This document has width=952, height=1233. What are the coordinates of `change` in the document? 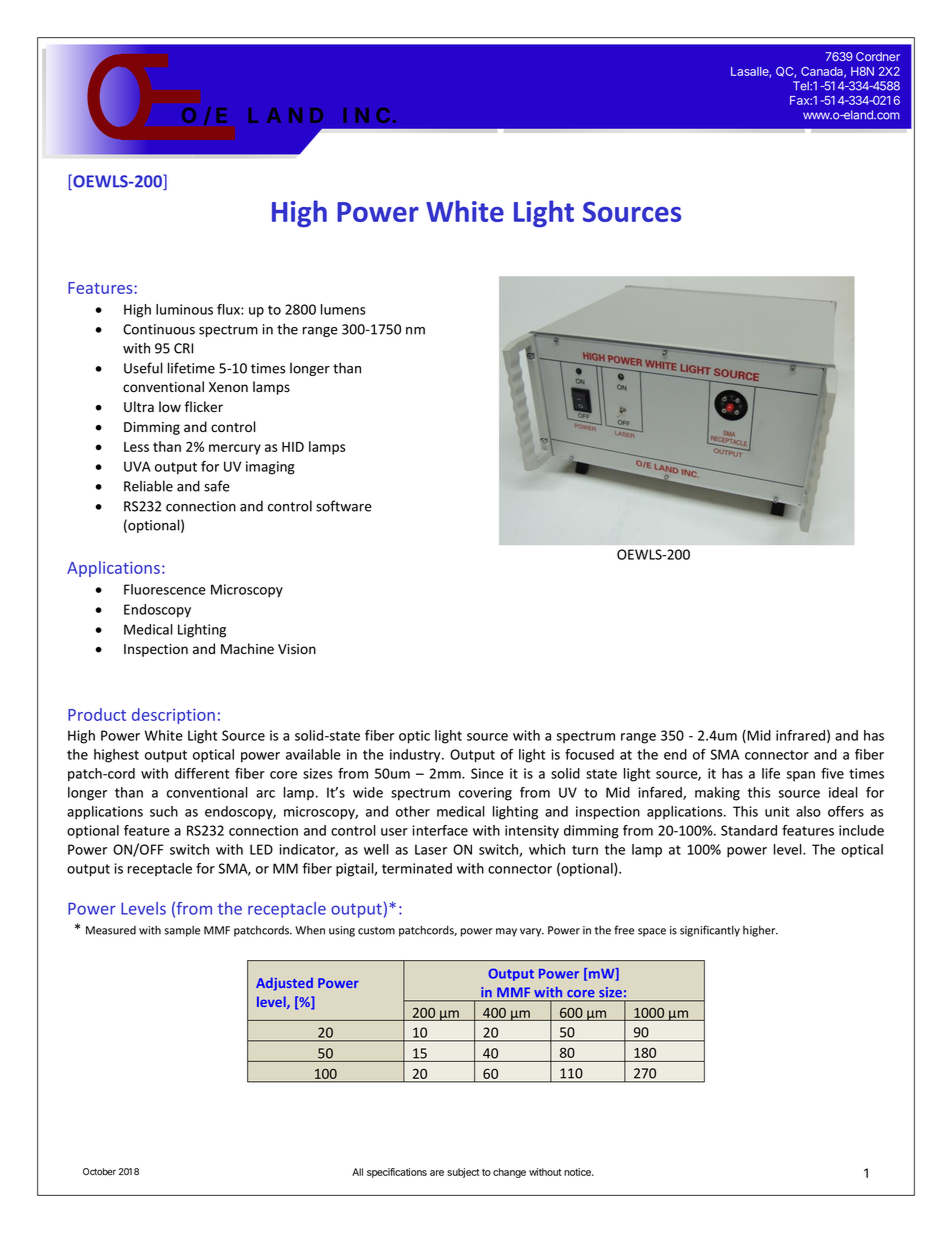 It's located at (509, 1173).
